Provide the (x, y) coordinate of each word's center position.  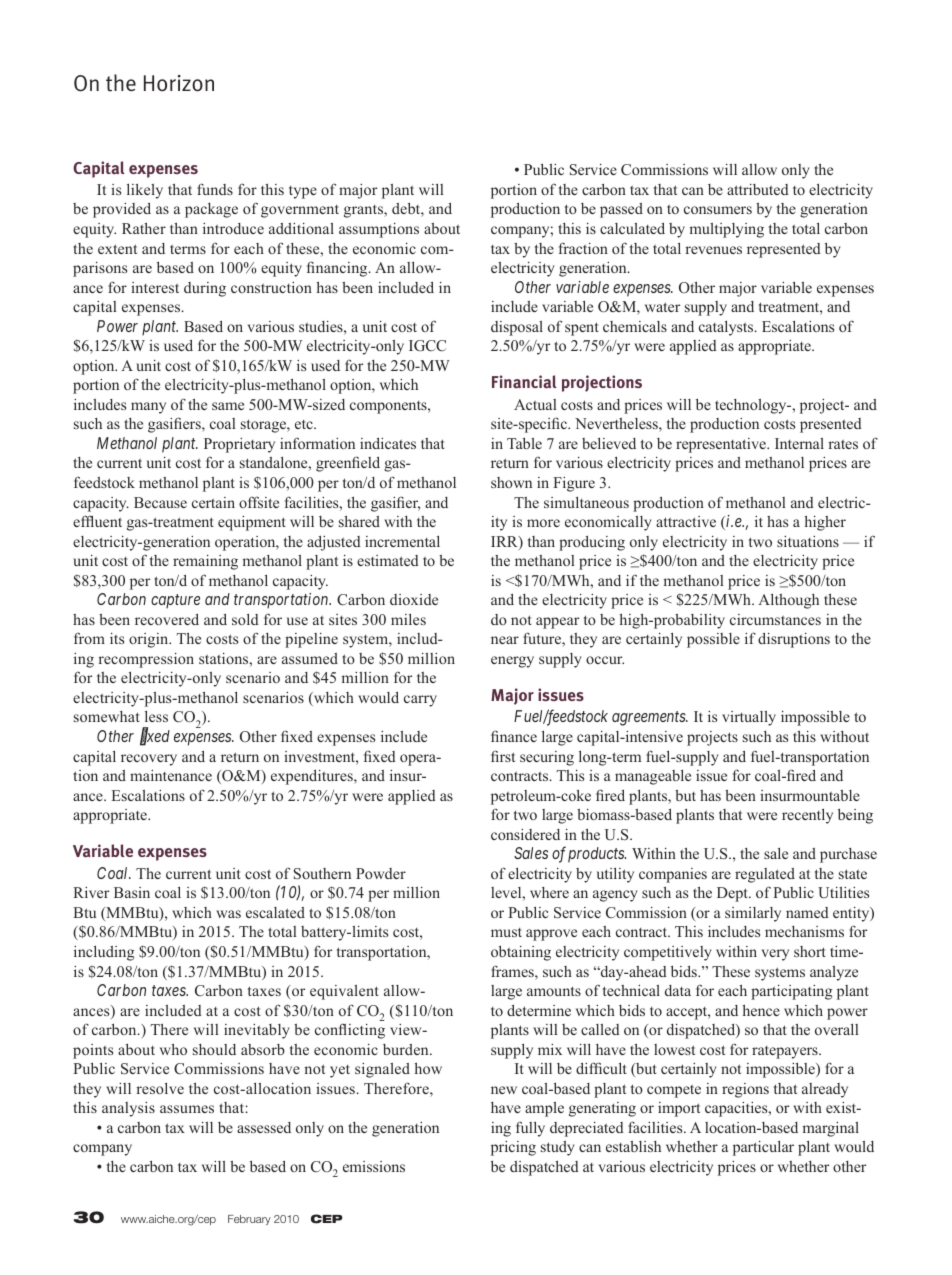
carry (420, 701)
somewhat (107, 716)
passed (621, 210)
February (249, 1220)
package (211, 210)
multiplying (727, 230)
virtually (749, 718)
